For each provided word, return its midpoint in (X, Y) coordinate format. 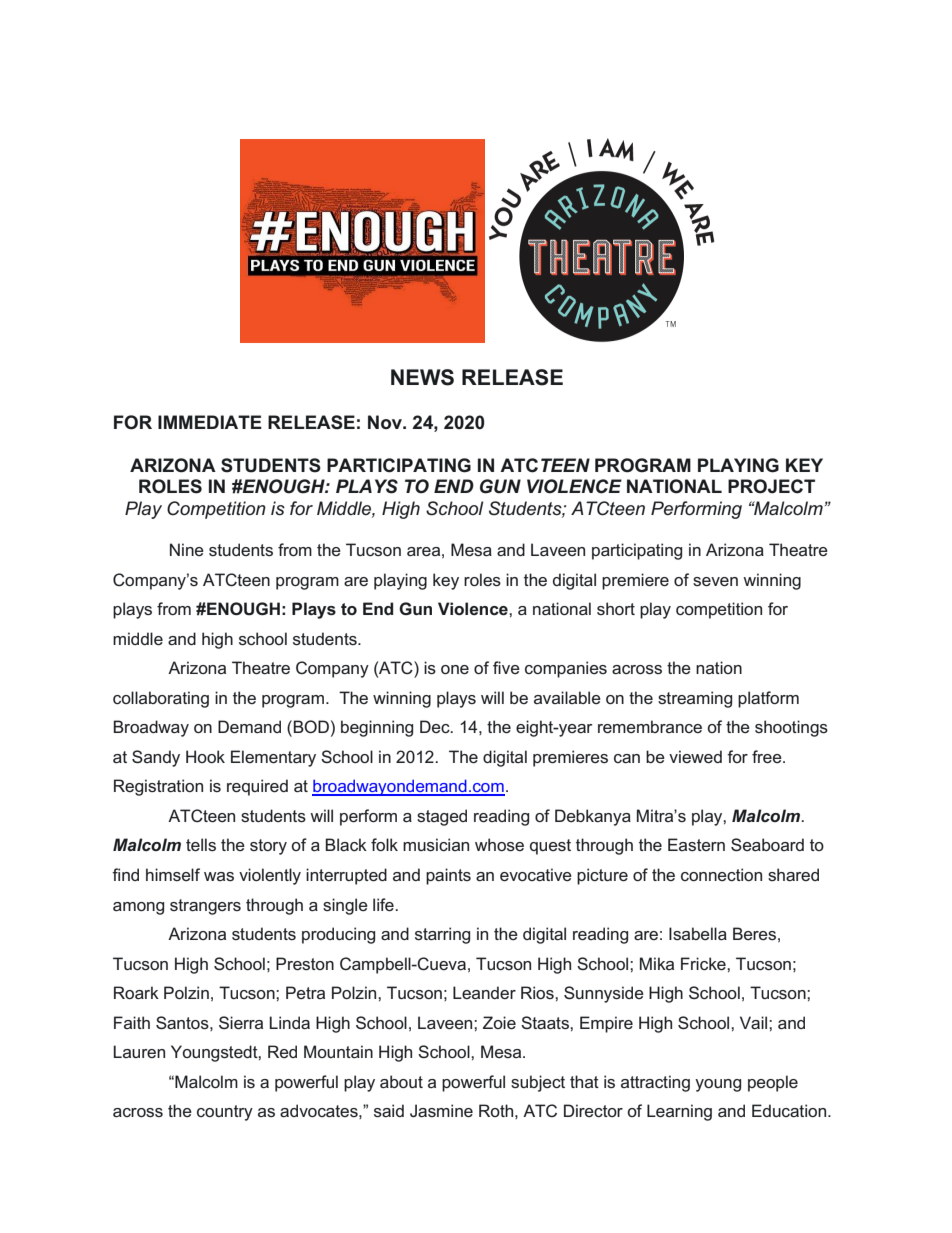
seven (715, 581)
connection (721, 874)
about (401, 1081)
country (225, 1113)
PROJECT (771, 486)
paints (448, 876)
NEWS (422, 377)
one (455, 669)
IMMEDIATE (210, 422)
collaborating (161, 699)
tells (201, 844)
